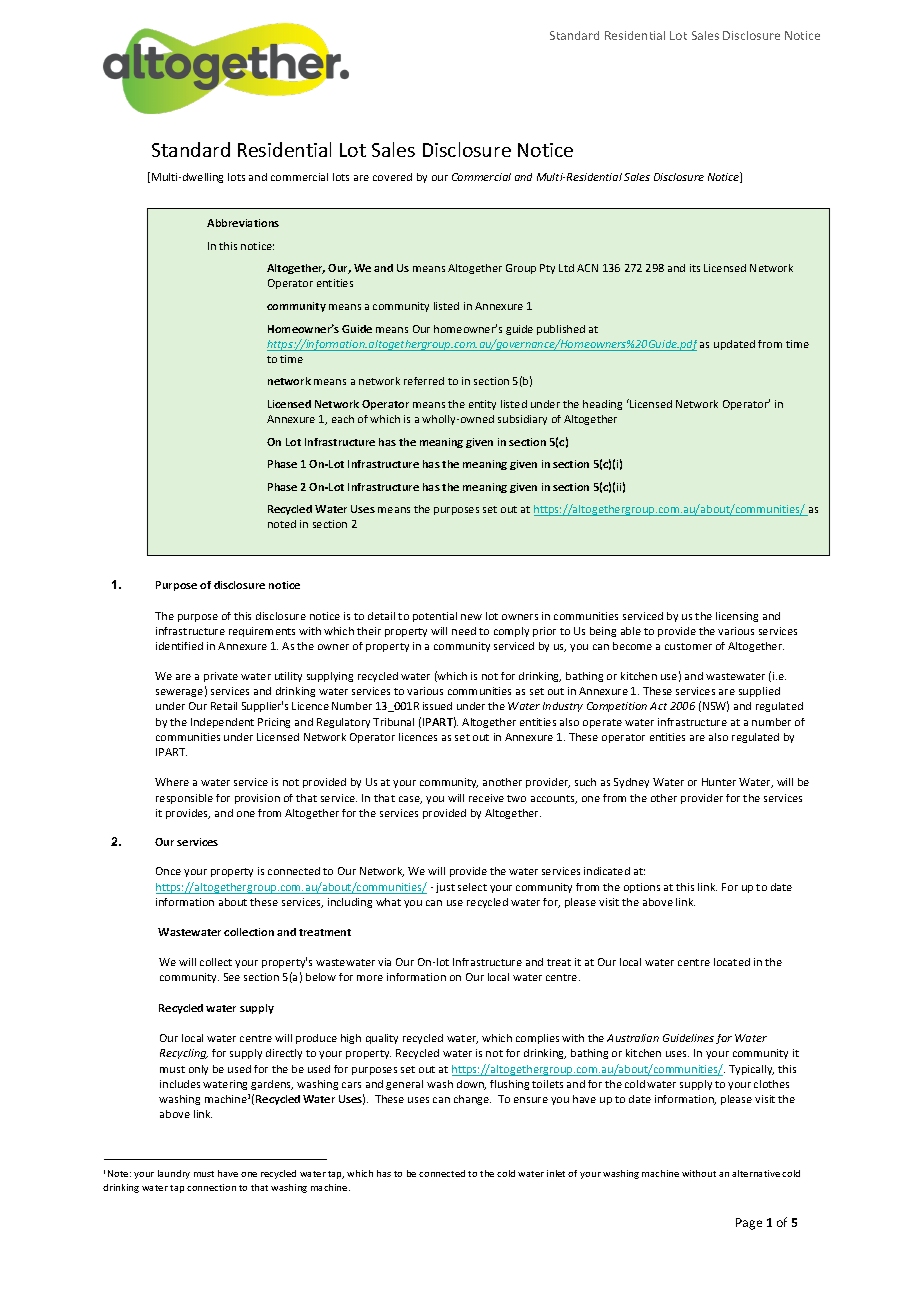 The height and width of the document is (1307, 924). What do you see at coordinates (392, 177) in the document?
I see `covered` at bounding box center [392, 177].
